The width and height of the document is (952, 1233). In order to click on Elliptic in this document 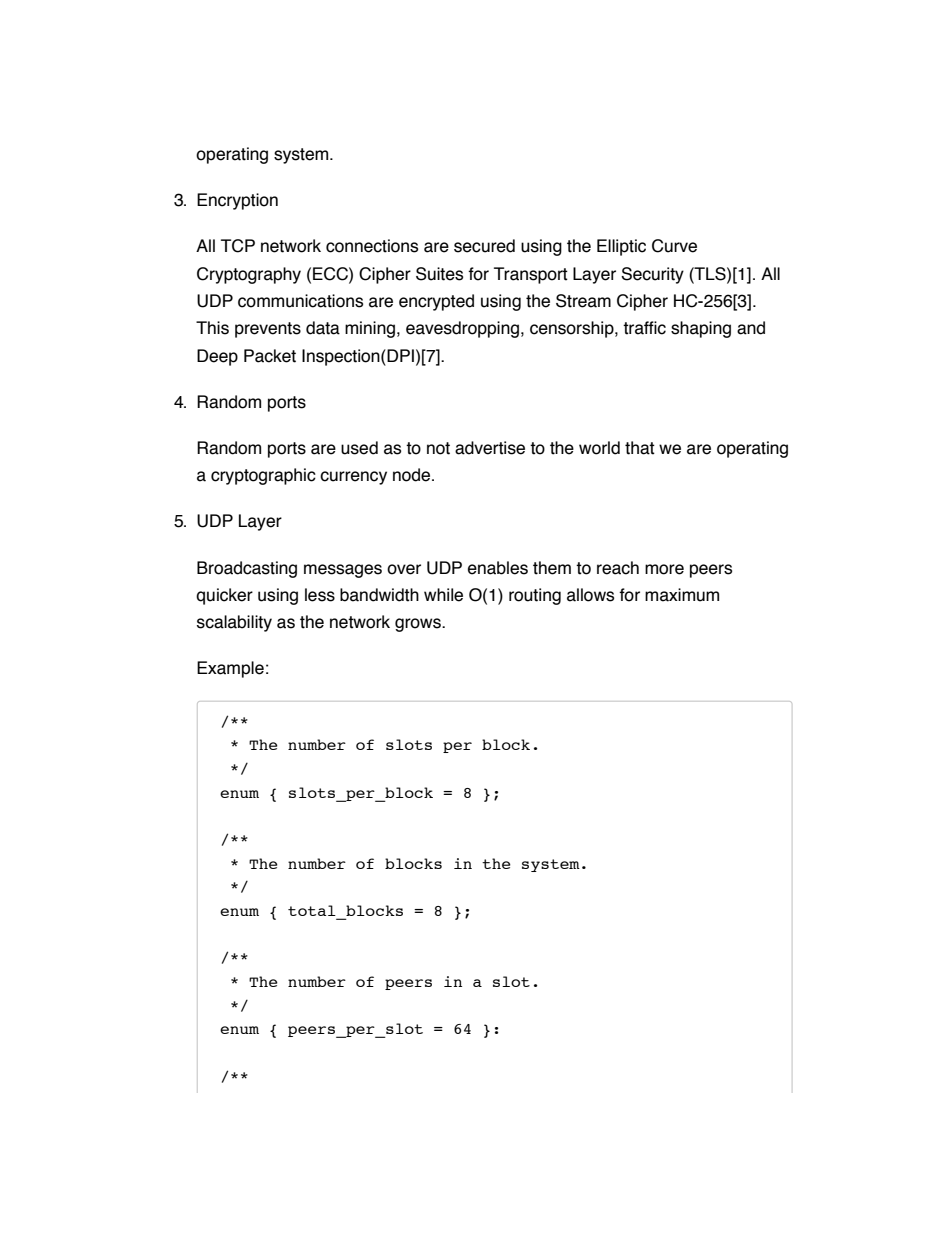, I will do `click(621, 247)`.
